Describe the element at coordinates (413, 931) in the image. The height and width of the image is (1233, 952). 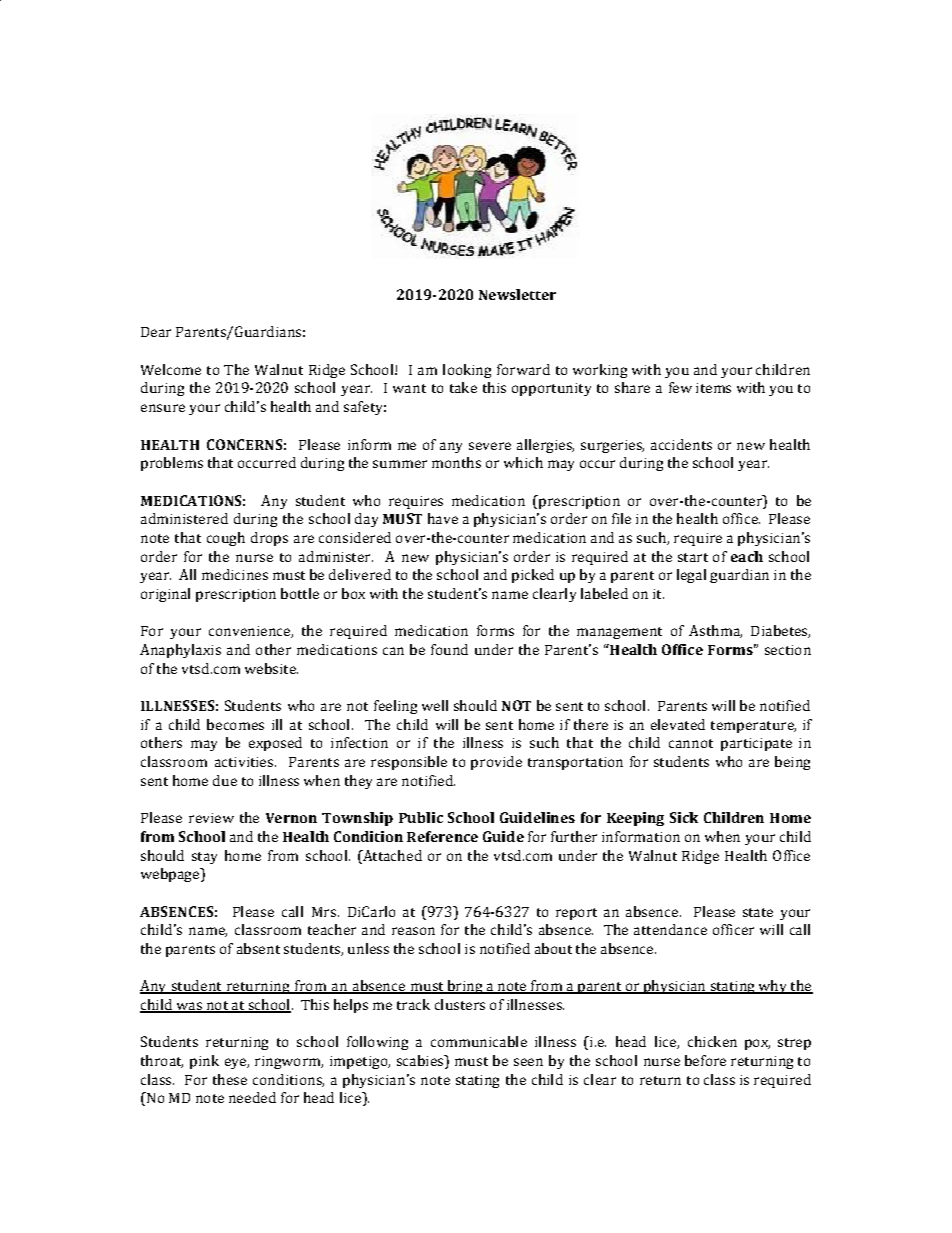
I see `reason` at that location.
